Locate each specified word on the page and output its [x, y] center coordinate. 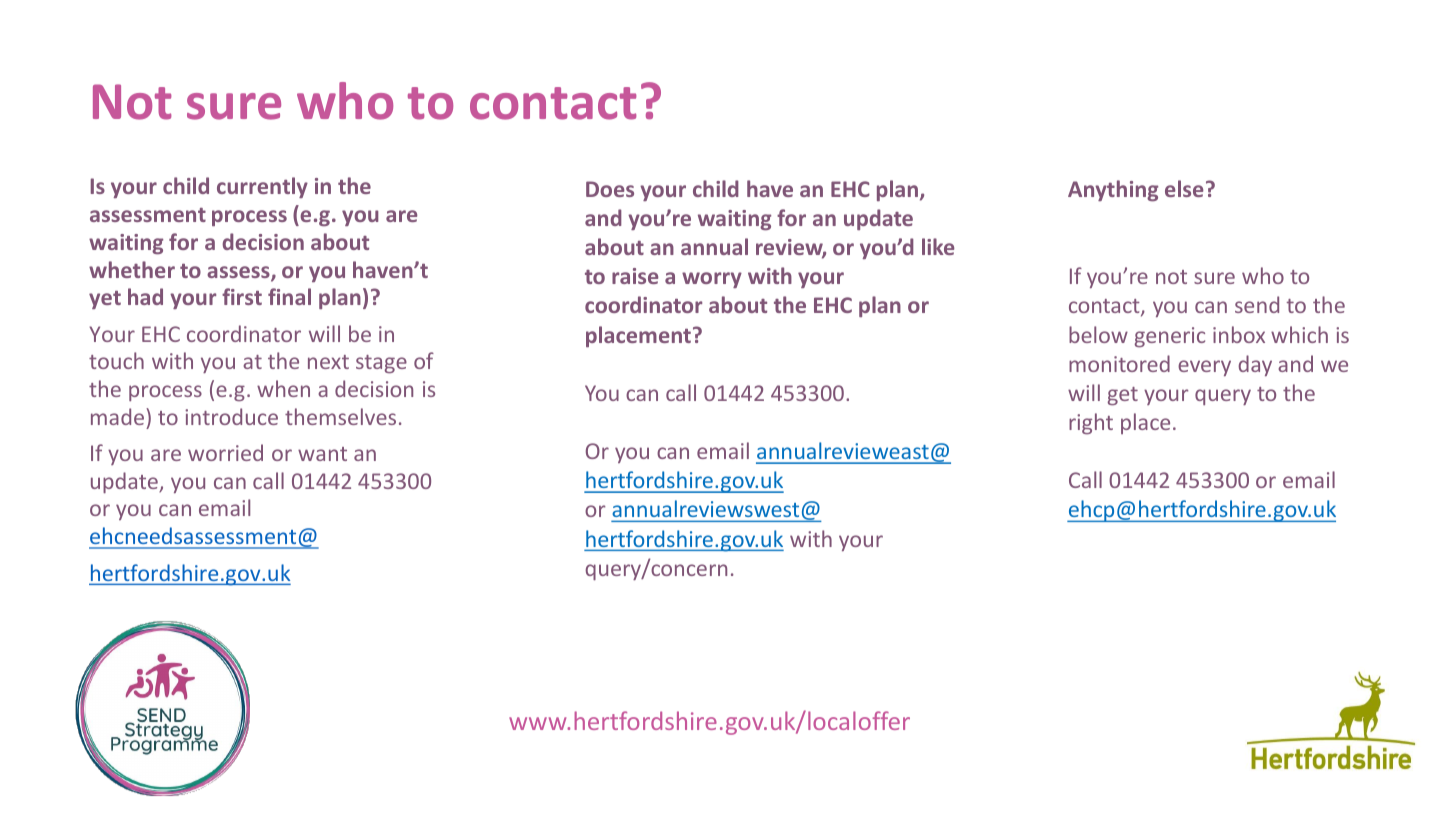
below [1098, 334]
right [1091, 424]
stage [381, 364]
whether [132, 269]
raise [635, 276]
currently [262, 187]
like [938, 246]
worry [712, 280]
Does [610, 189]
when [283, 388]
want [322, 454]
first [242, 296]
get [1123, 396]
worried [225, 452]
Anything [1113, 191]
